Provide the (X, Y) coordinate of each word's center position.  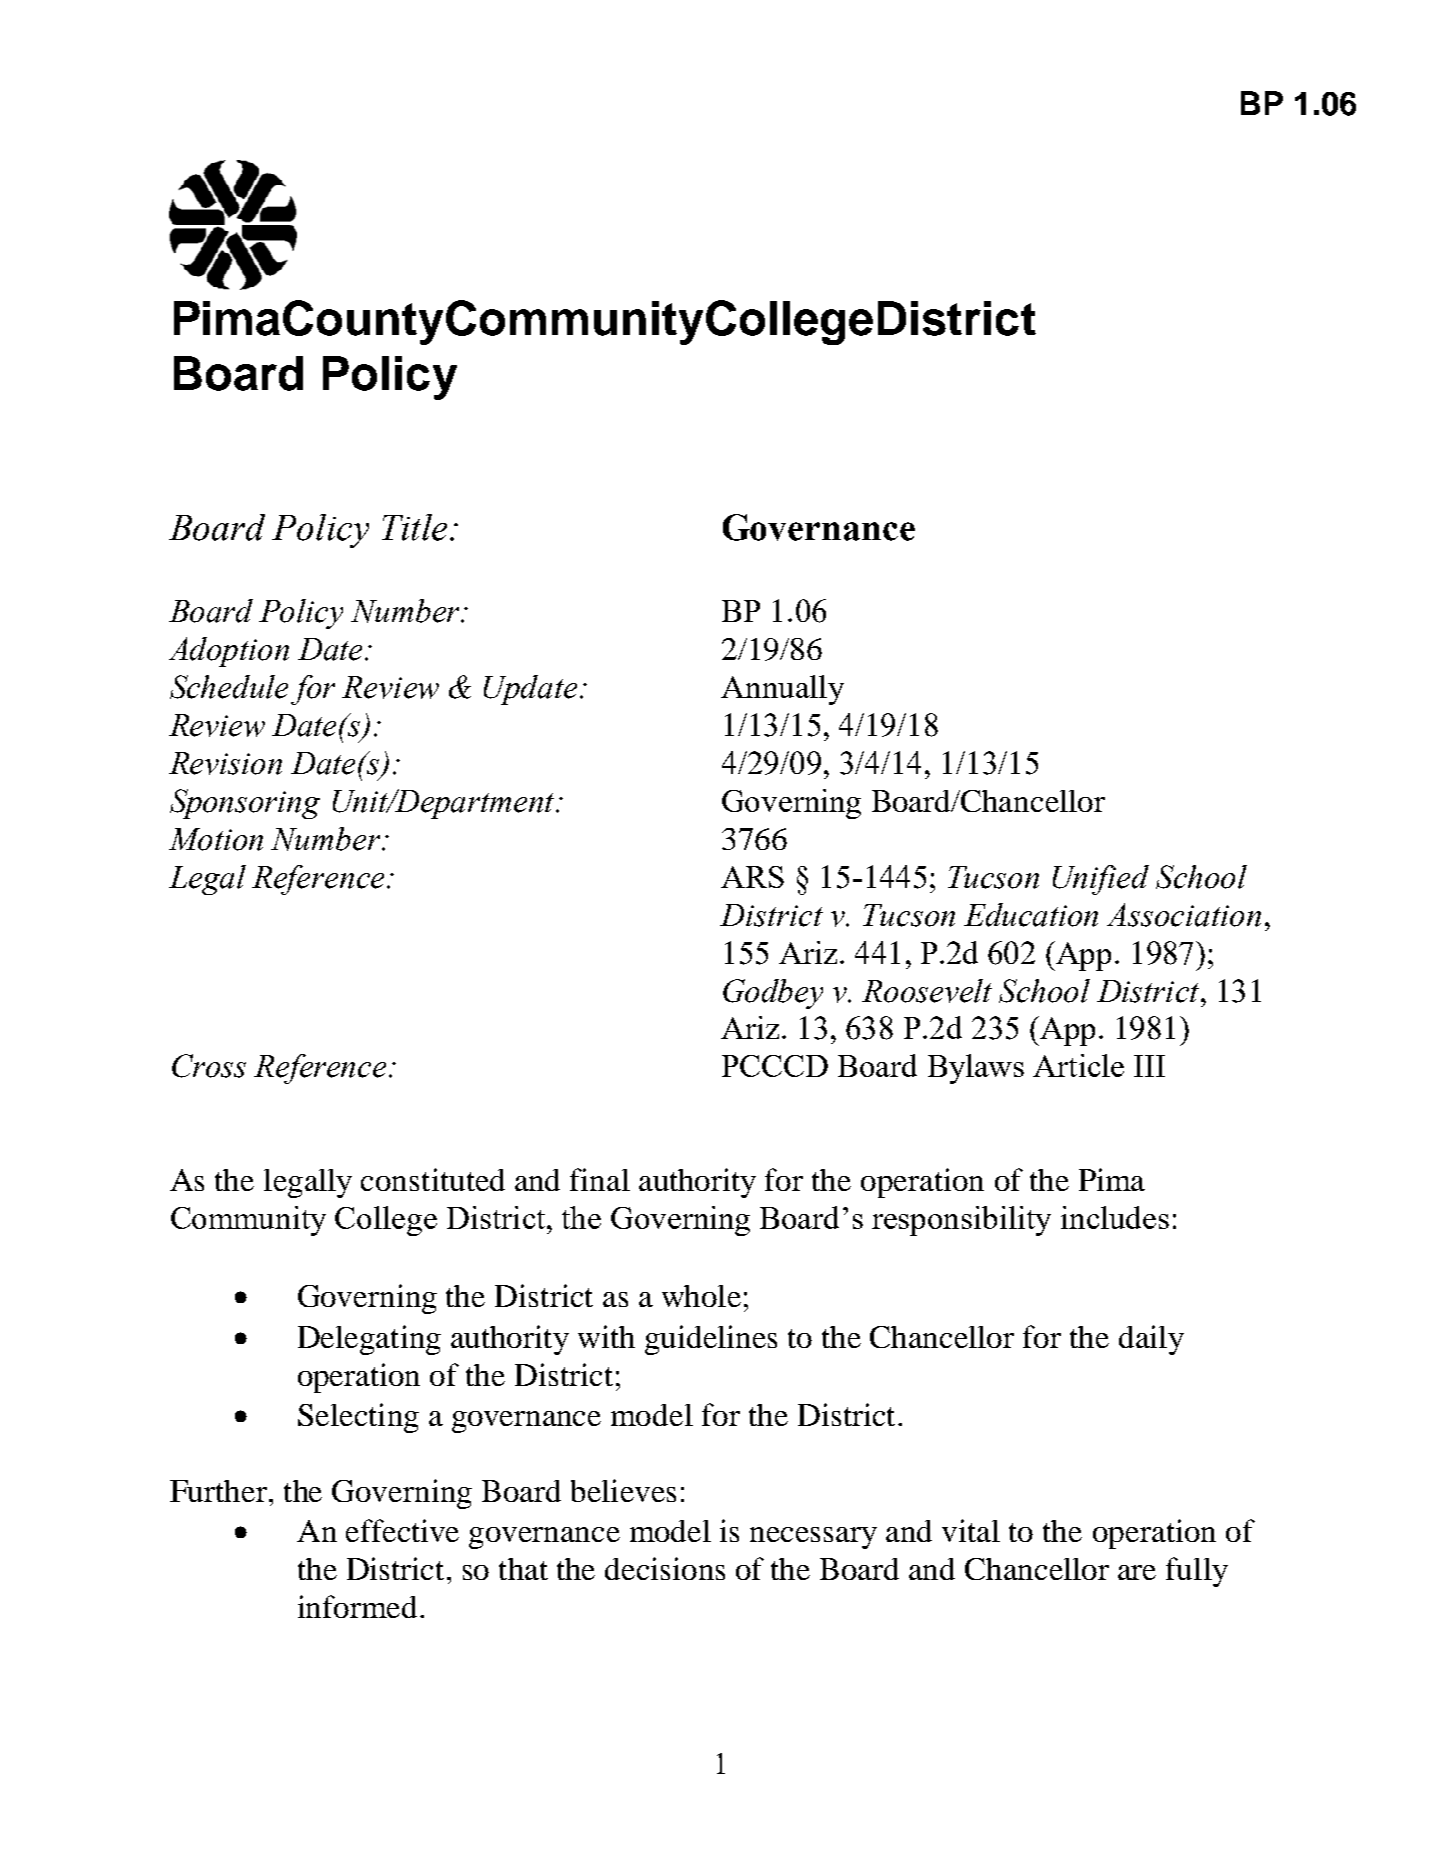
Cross (209, 1066)
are (1137, 1572)
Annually (782, 690)
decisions (665, 1568)
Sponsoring (245, 804)
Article (1078, 1065)
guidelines (711, 1340)
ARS (752, 877)
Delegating (369, 1340)
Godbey (773, 994)
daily (1151, 1340)
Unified (1101, 880)
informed (357, 1606)
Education (1031, 915)
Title (414, 527)
